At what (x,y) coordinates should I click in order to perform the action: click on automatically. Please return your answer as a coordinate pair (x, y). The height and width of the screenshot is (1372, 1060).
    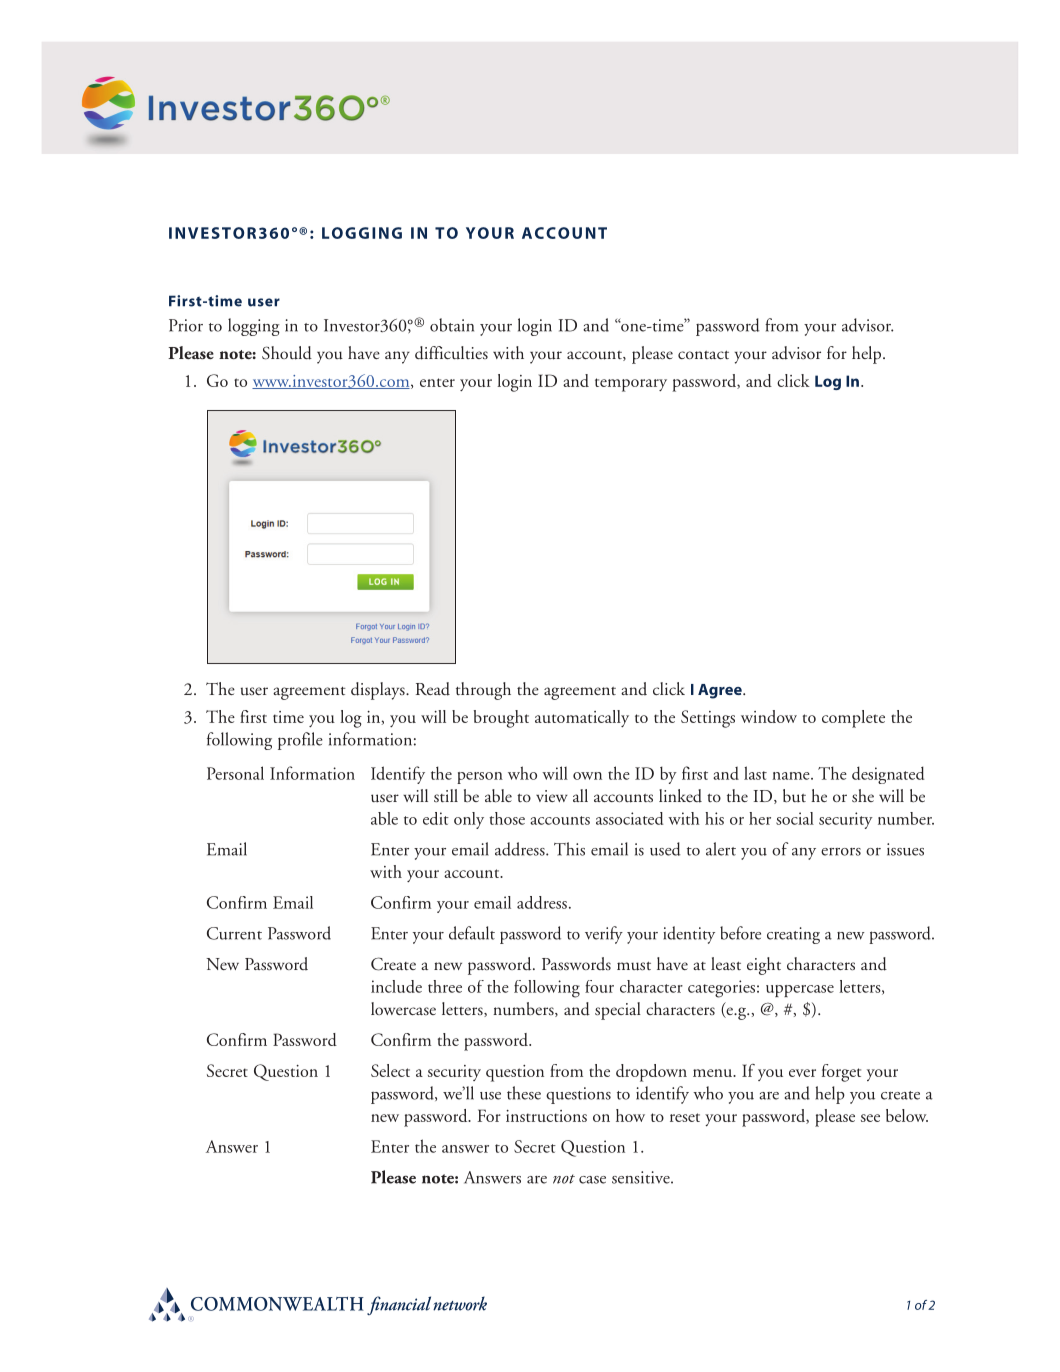
    Looking at the image, I should click on (582, 718).
